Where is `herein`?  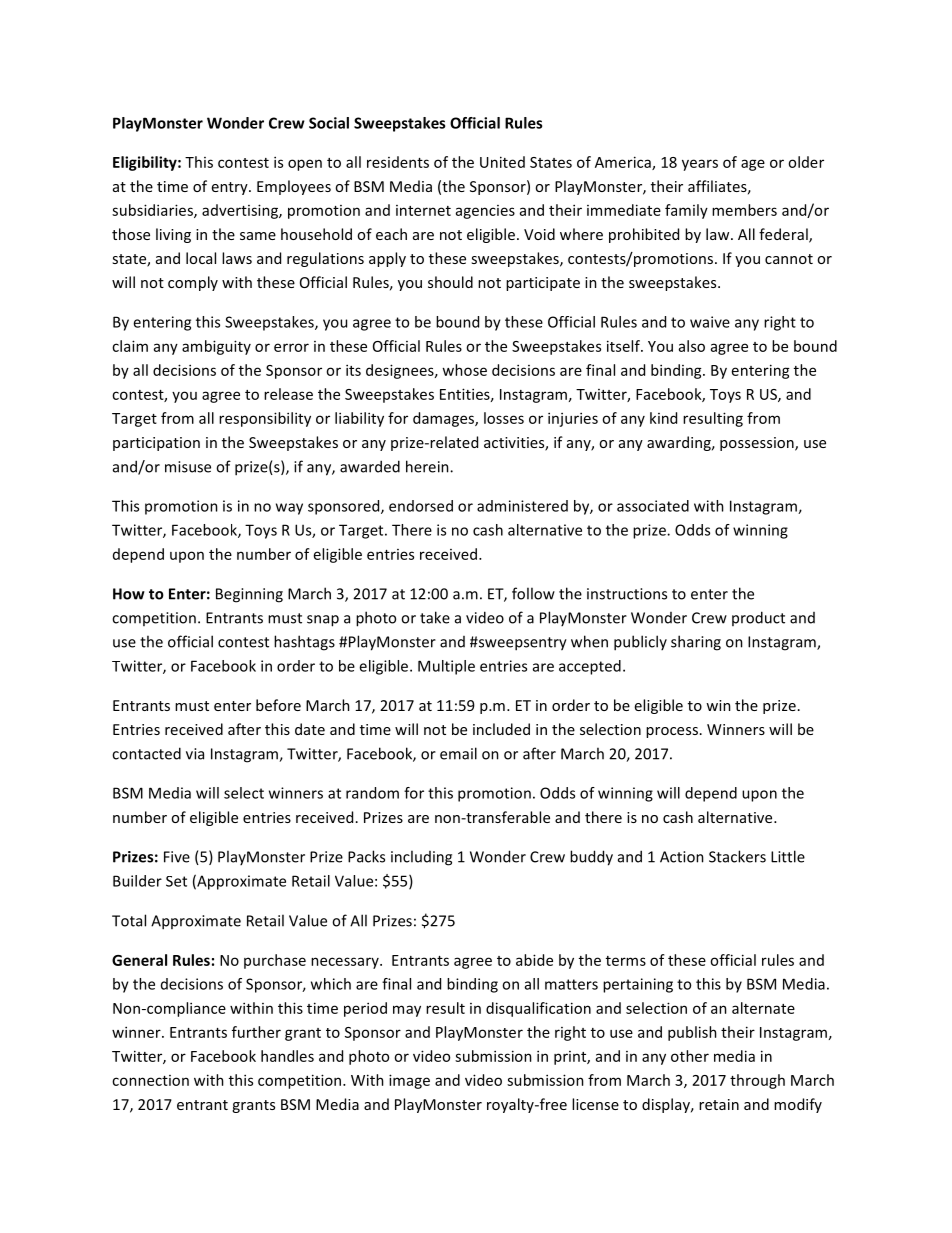
herein is located at coordinates (428, 466).
